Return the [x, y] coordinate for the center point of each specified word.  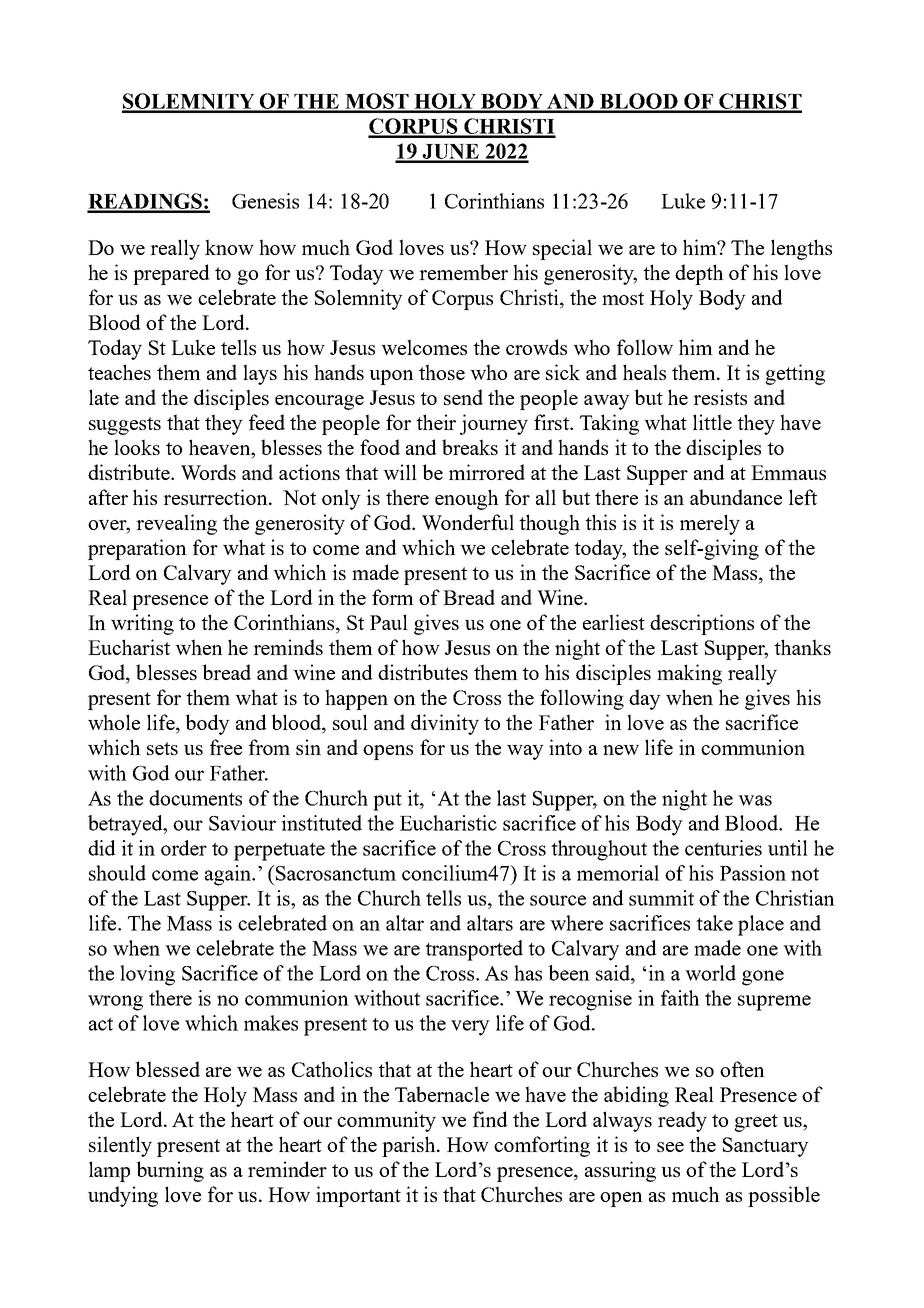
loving [147, 975]
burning [170, 1171]
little [712, 422]
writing [142, 624]
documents [195, 798]
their [436, 422]
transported [474, 950]
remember [463, 272]
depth [699, 274]
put [387, 802]
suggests [125, 426]
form [393, 597]
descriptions [702, 624]
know [229, 247]
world [710, 973]
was [755, 800]
